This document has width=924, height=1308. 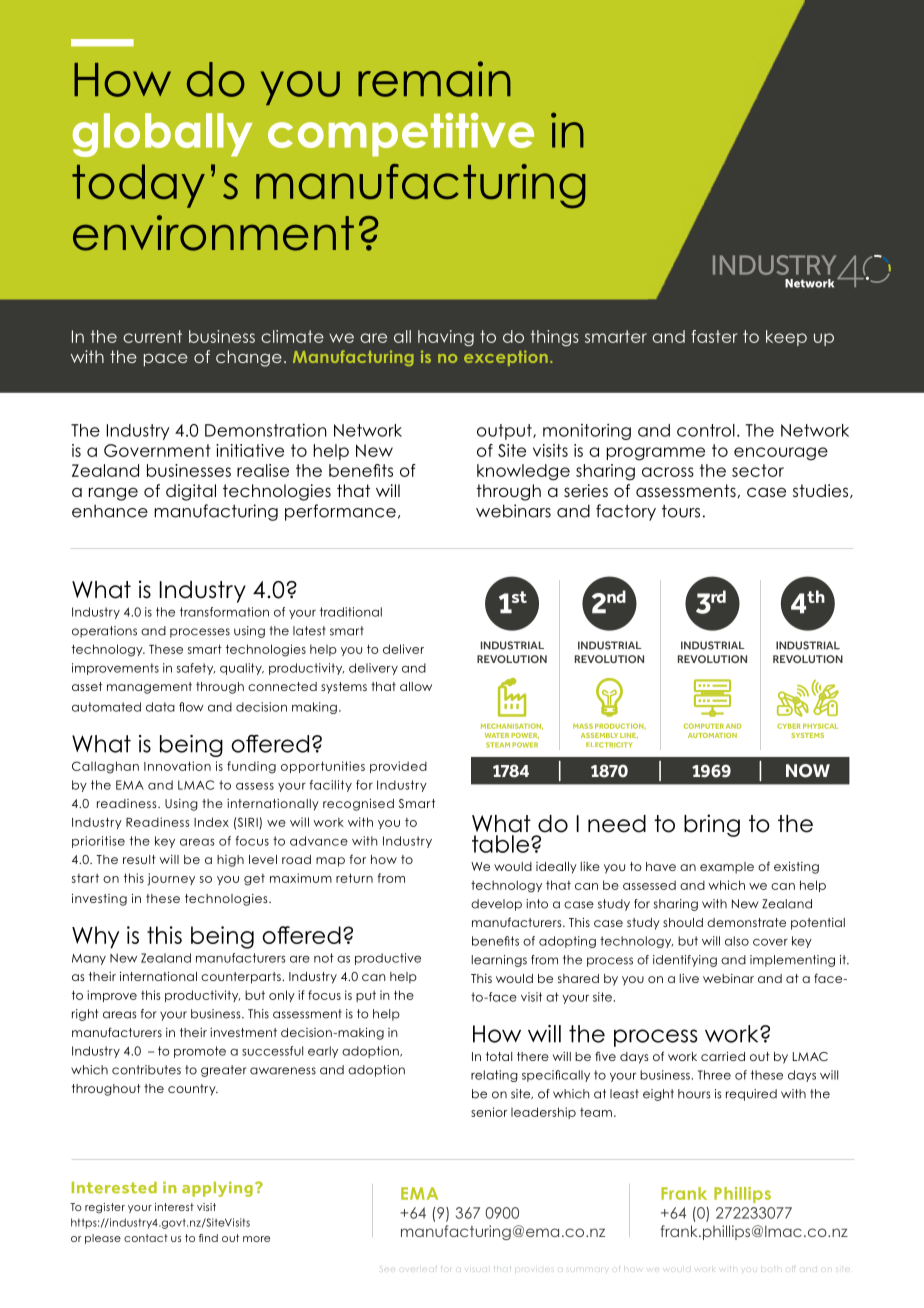 I want to click on bring, so click(x=712, y=825).
